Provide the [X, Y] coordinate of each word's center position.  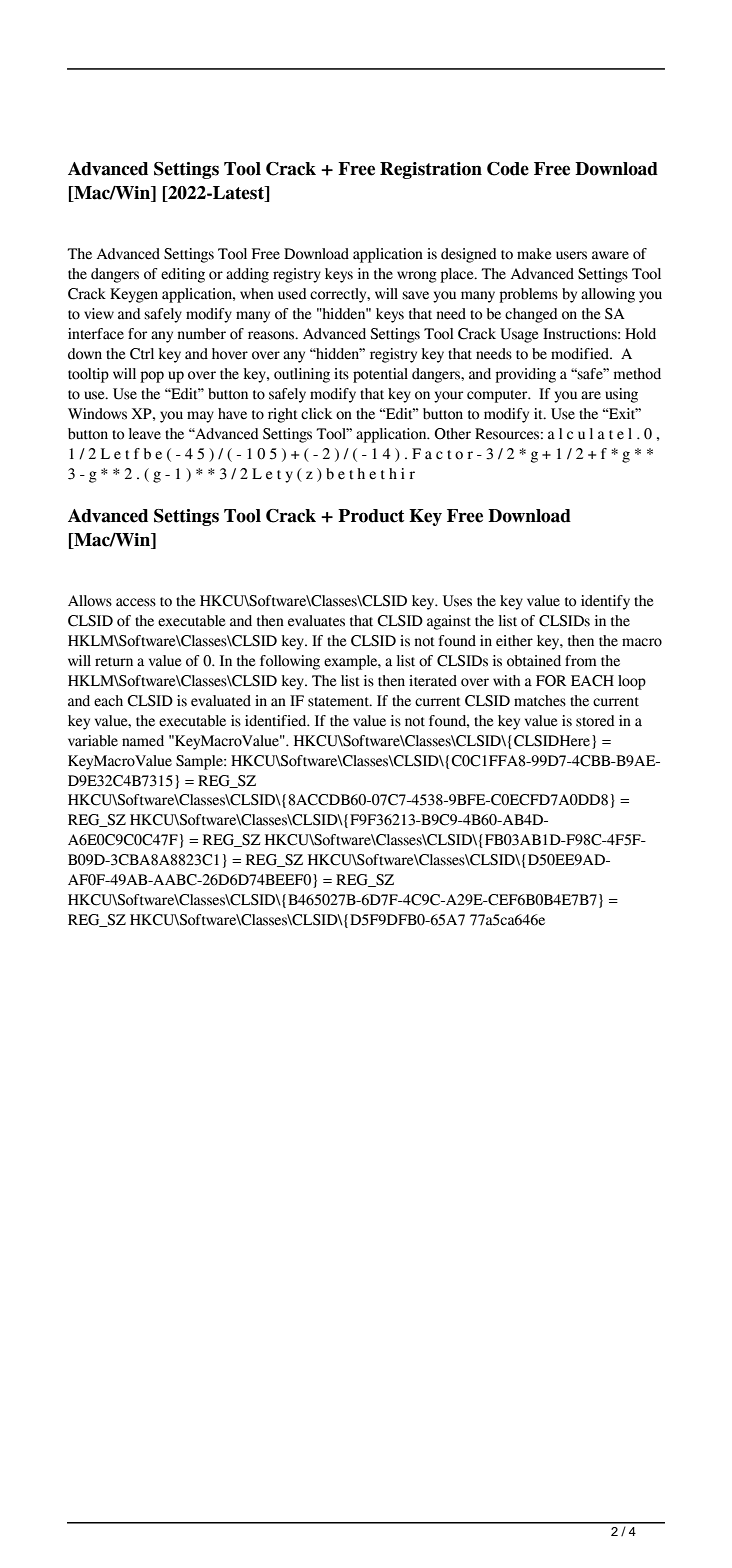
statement [339, 702]
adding [247, 275]
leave [145, 434]
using [621, 395]
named [143, 741]
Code [508, 169]
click [316, 414]
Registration [431, 170]
